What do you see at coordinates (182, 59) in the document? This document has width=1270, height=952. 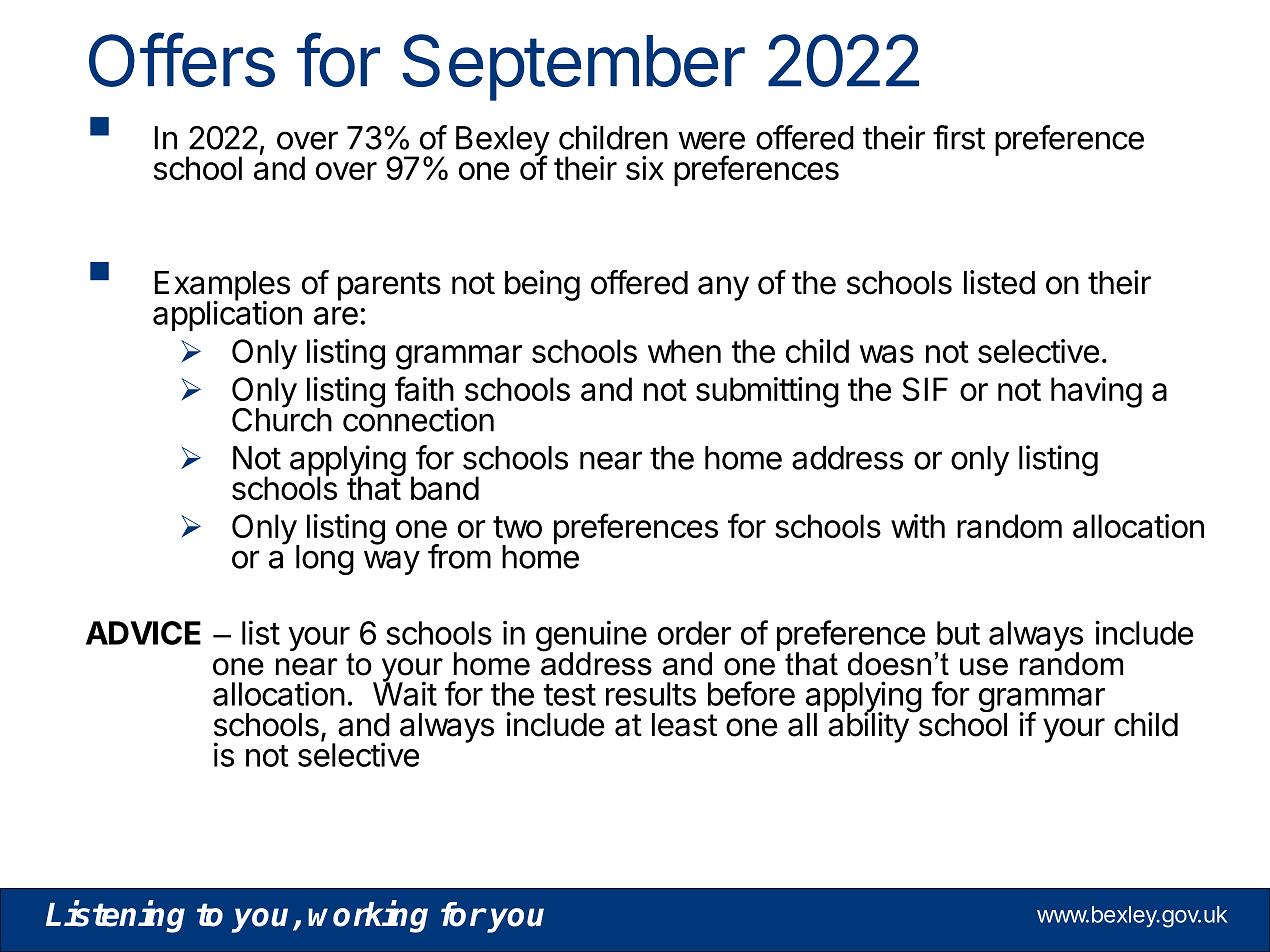 I see `Offers` at bounding box center [182, 59].
